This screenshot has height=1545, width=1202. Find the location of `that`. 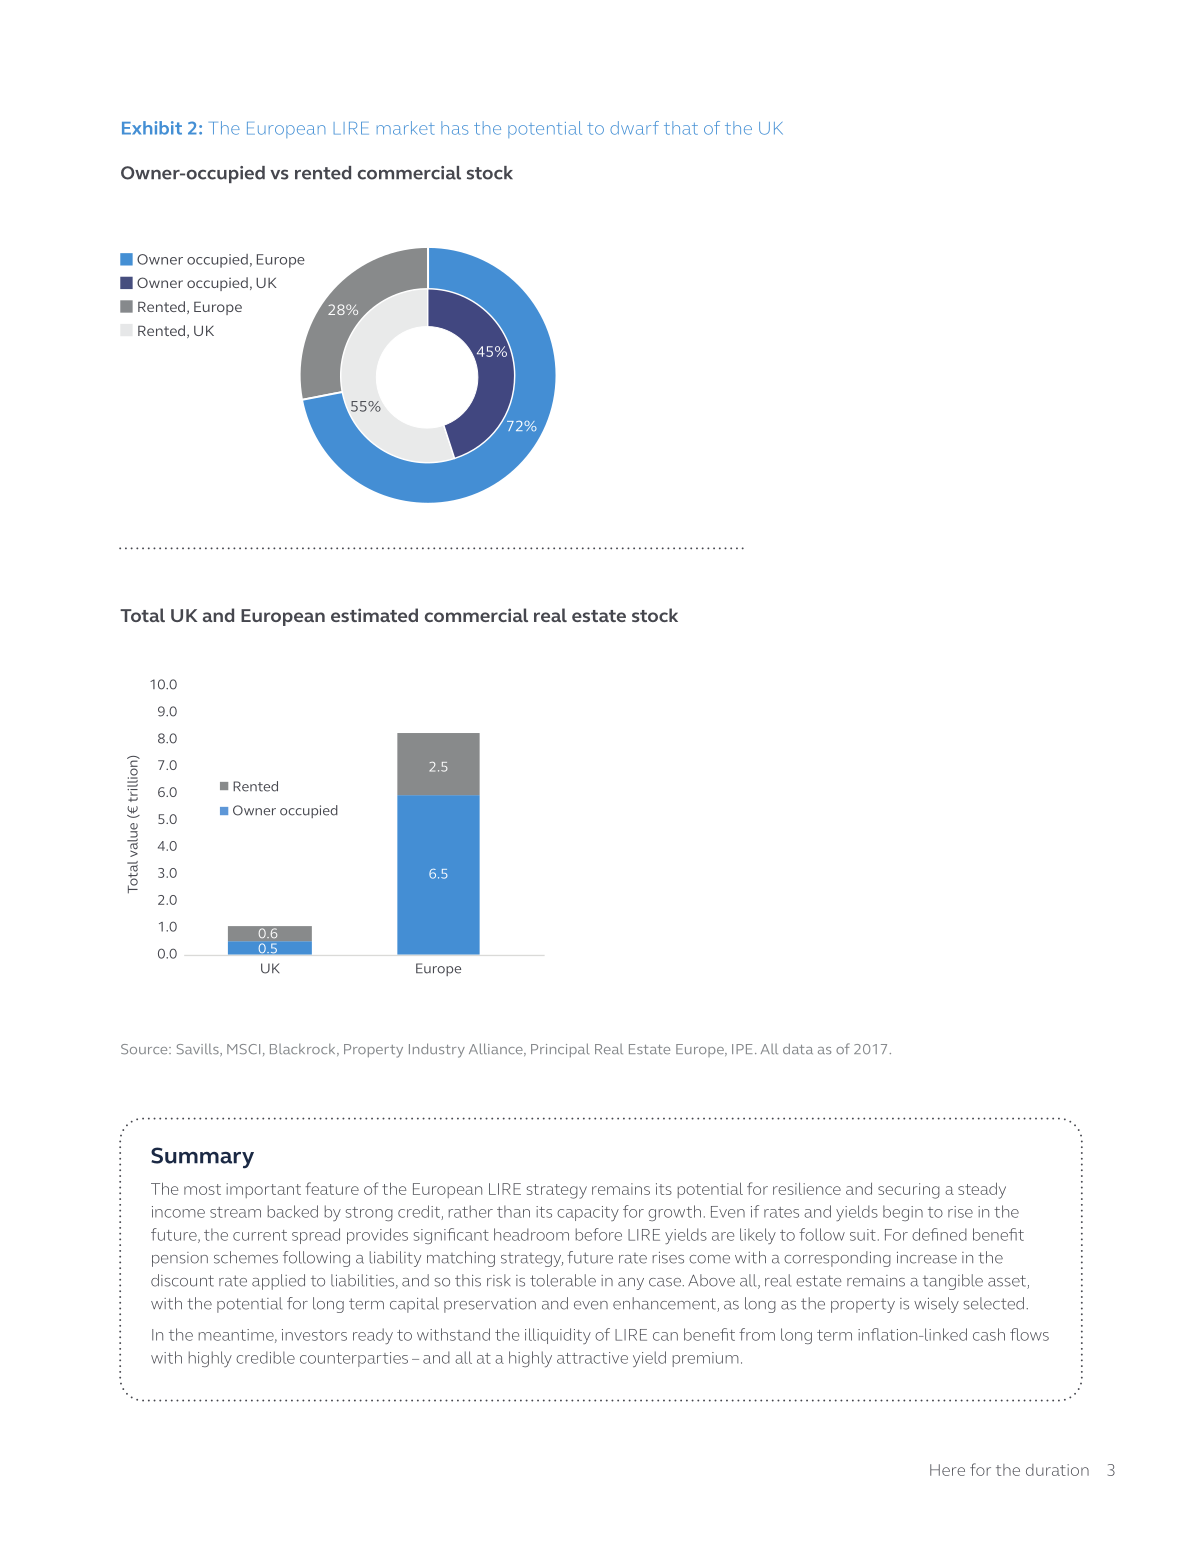

that is located at coordinates (681, 128).
